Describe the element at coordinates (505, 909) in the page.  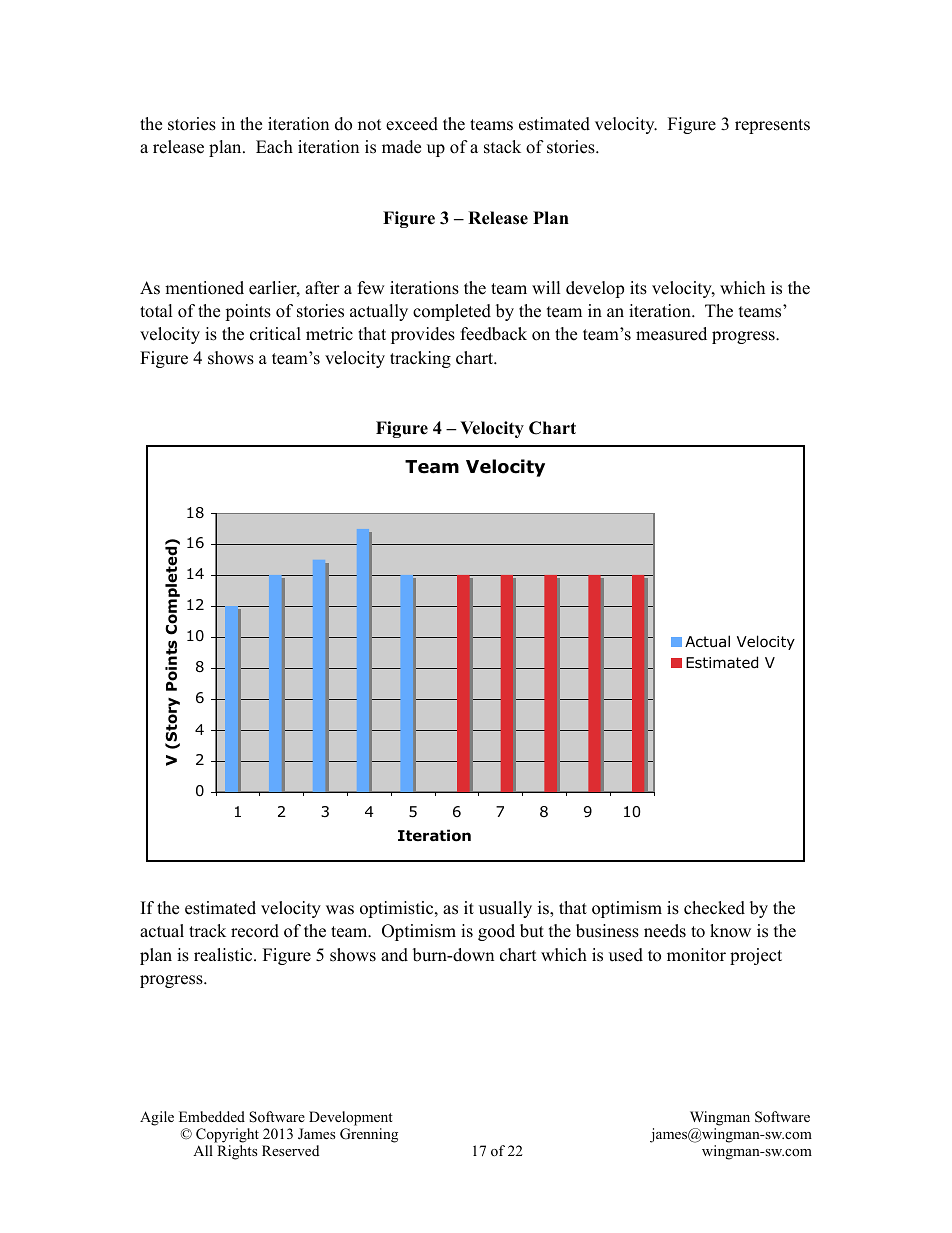
I see `usually` at that location.
